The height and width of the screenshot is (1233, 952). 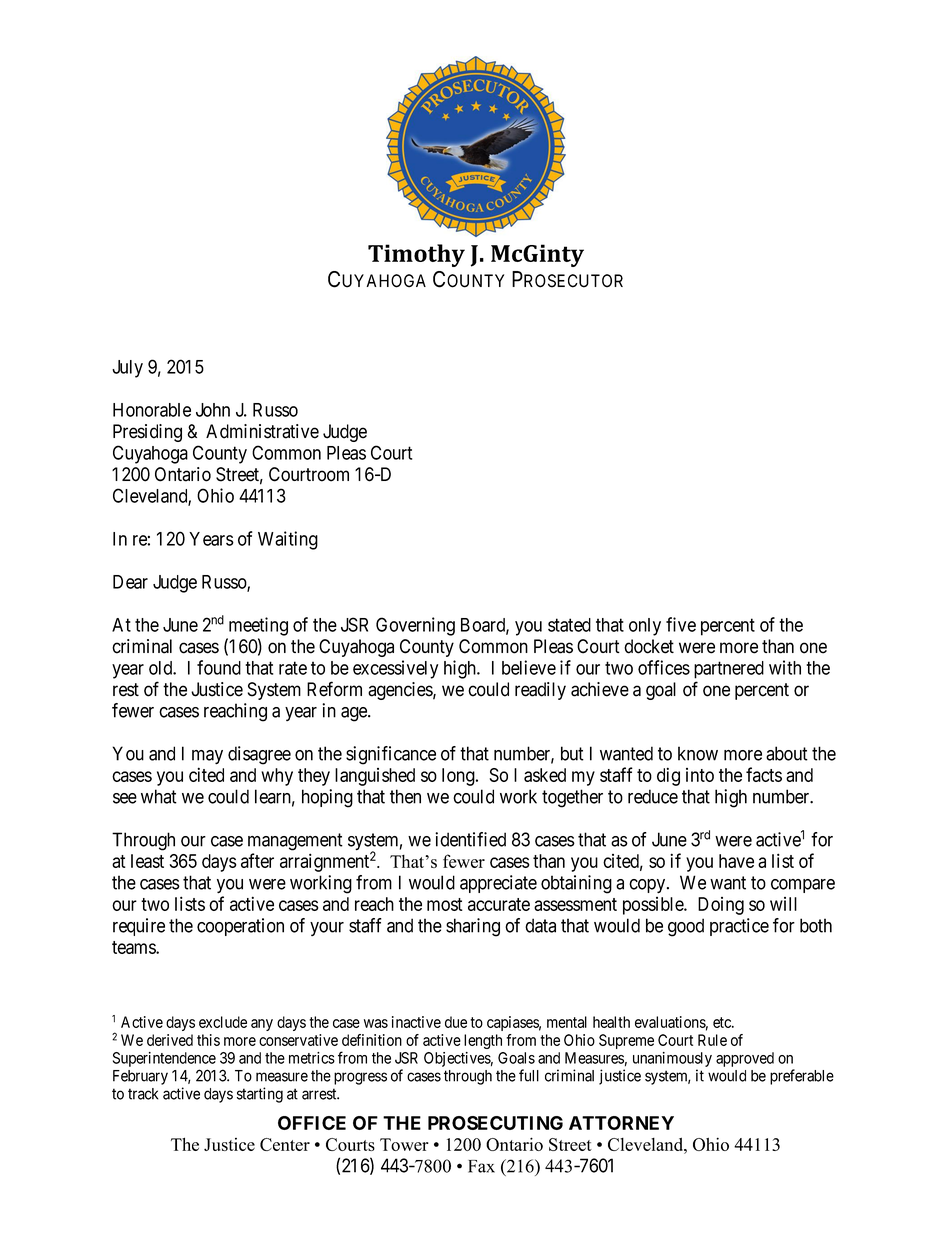 What do you see at coordinates (495, 1123) in the screenshot?
I see `PROSECUTING` at bounding box center [495, 1123].
